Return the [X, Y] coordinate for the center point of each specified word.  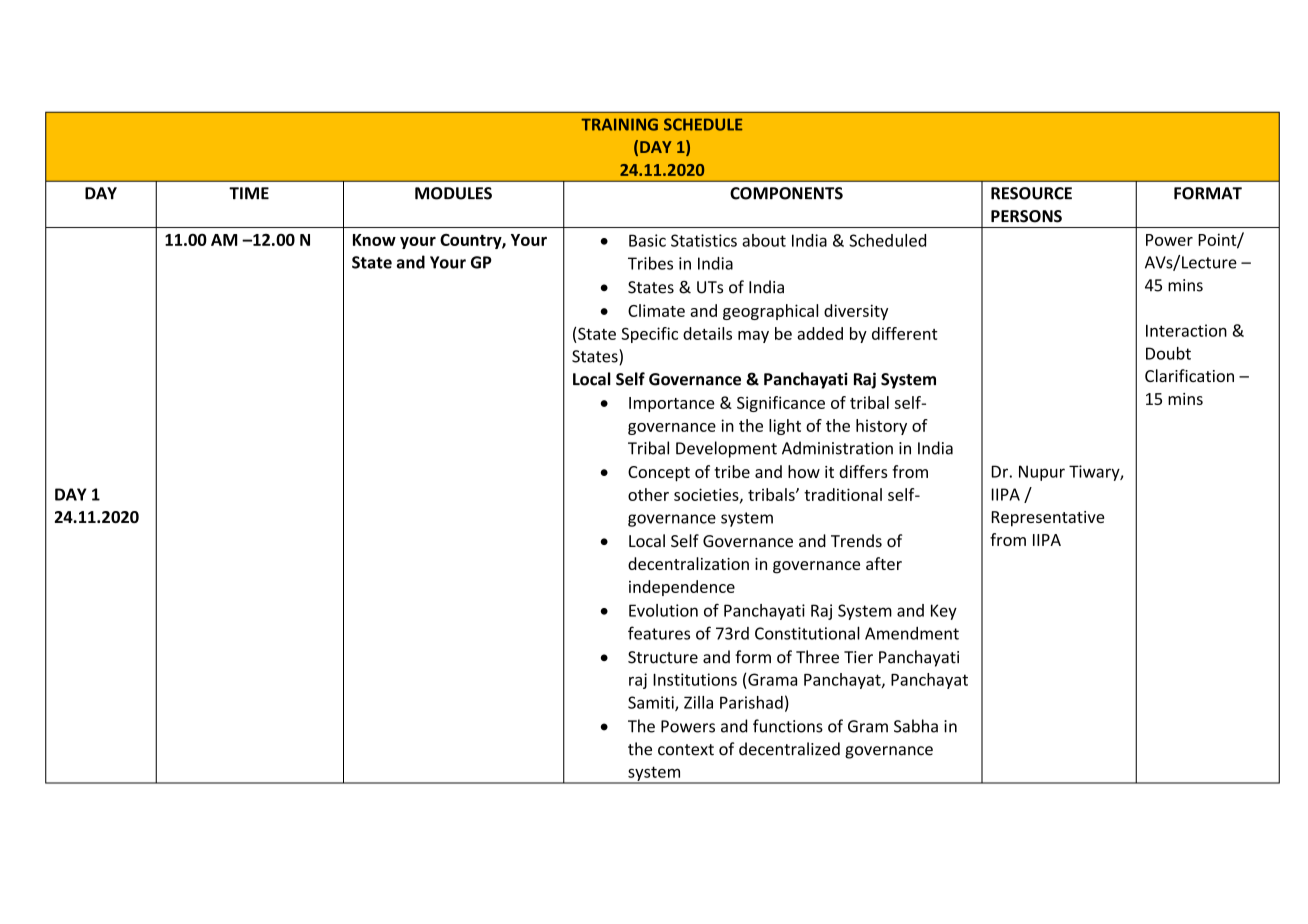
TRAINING [619, 124]
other [648, 494]
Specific [649, 335]
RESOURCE [1031, 193]
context [686, 750]
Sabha [916, 726]
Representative [1047, 519]
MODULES [453, 193]
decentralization [688, 563]
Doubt [1168, 353]
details [707, 333]
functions [788, 726]
